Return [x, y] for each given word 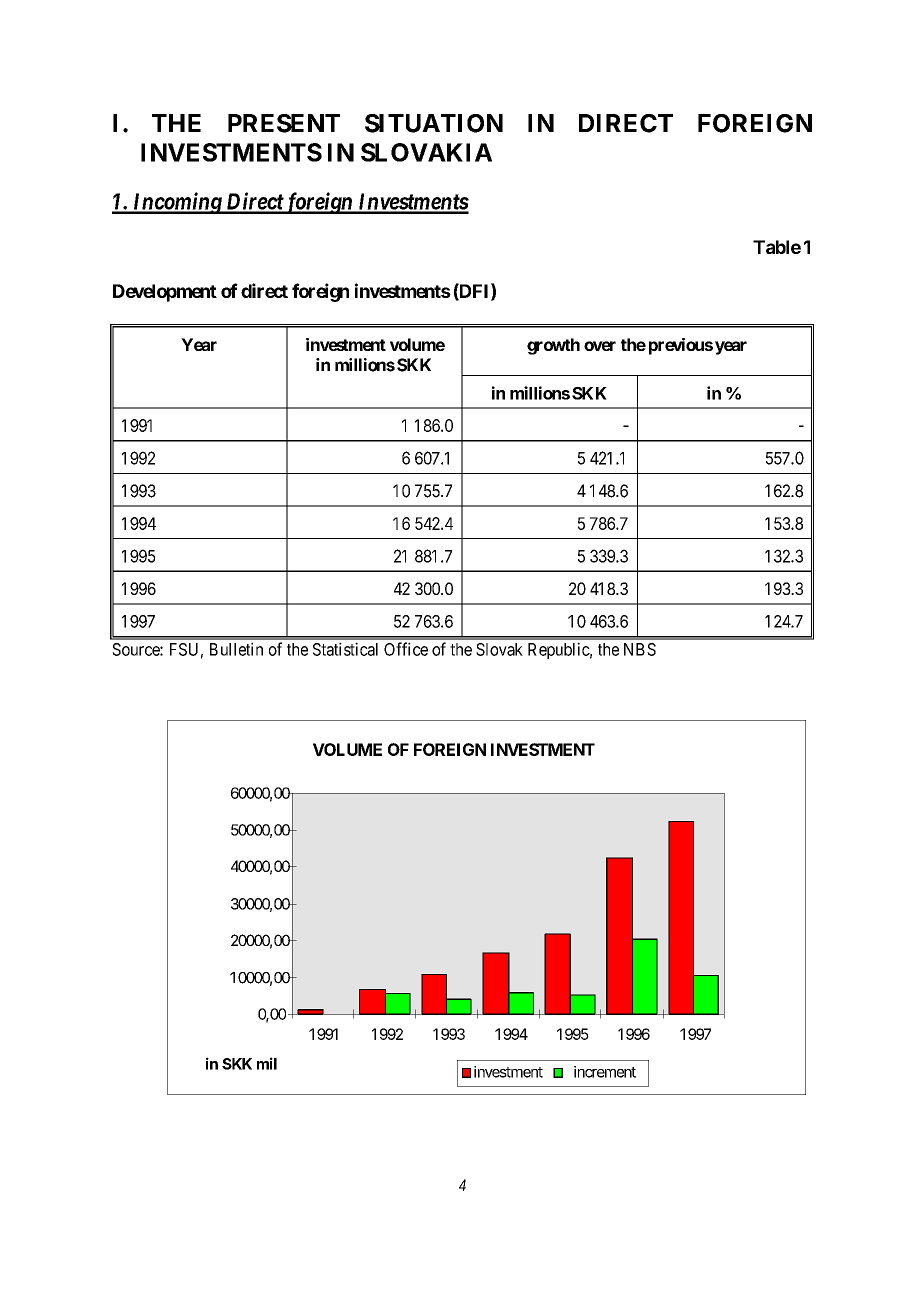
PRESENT [284, 123]
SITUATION [434, 123]
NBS [640, 649]
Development [165, 293]
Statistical [345, 649]
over [600, 346]
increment [605, 1072]
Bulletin [236, 649]
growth [553, 346]
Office [406, 649]
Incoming [176, 203]
